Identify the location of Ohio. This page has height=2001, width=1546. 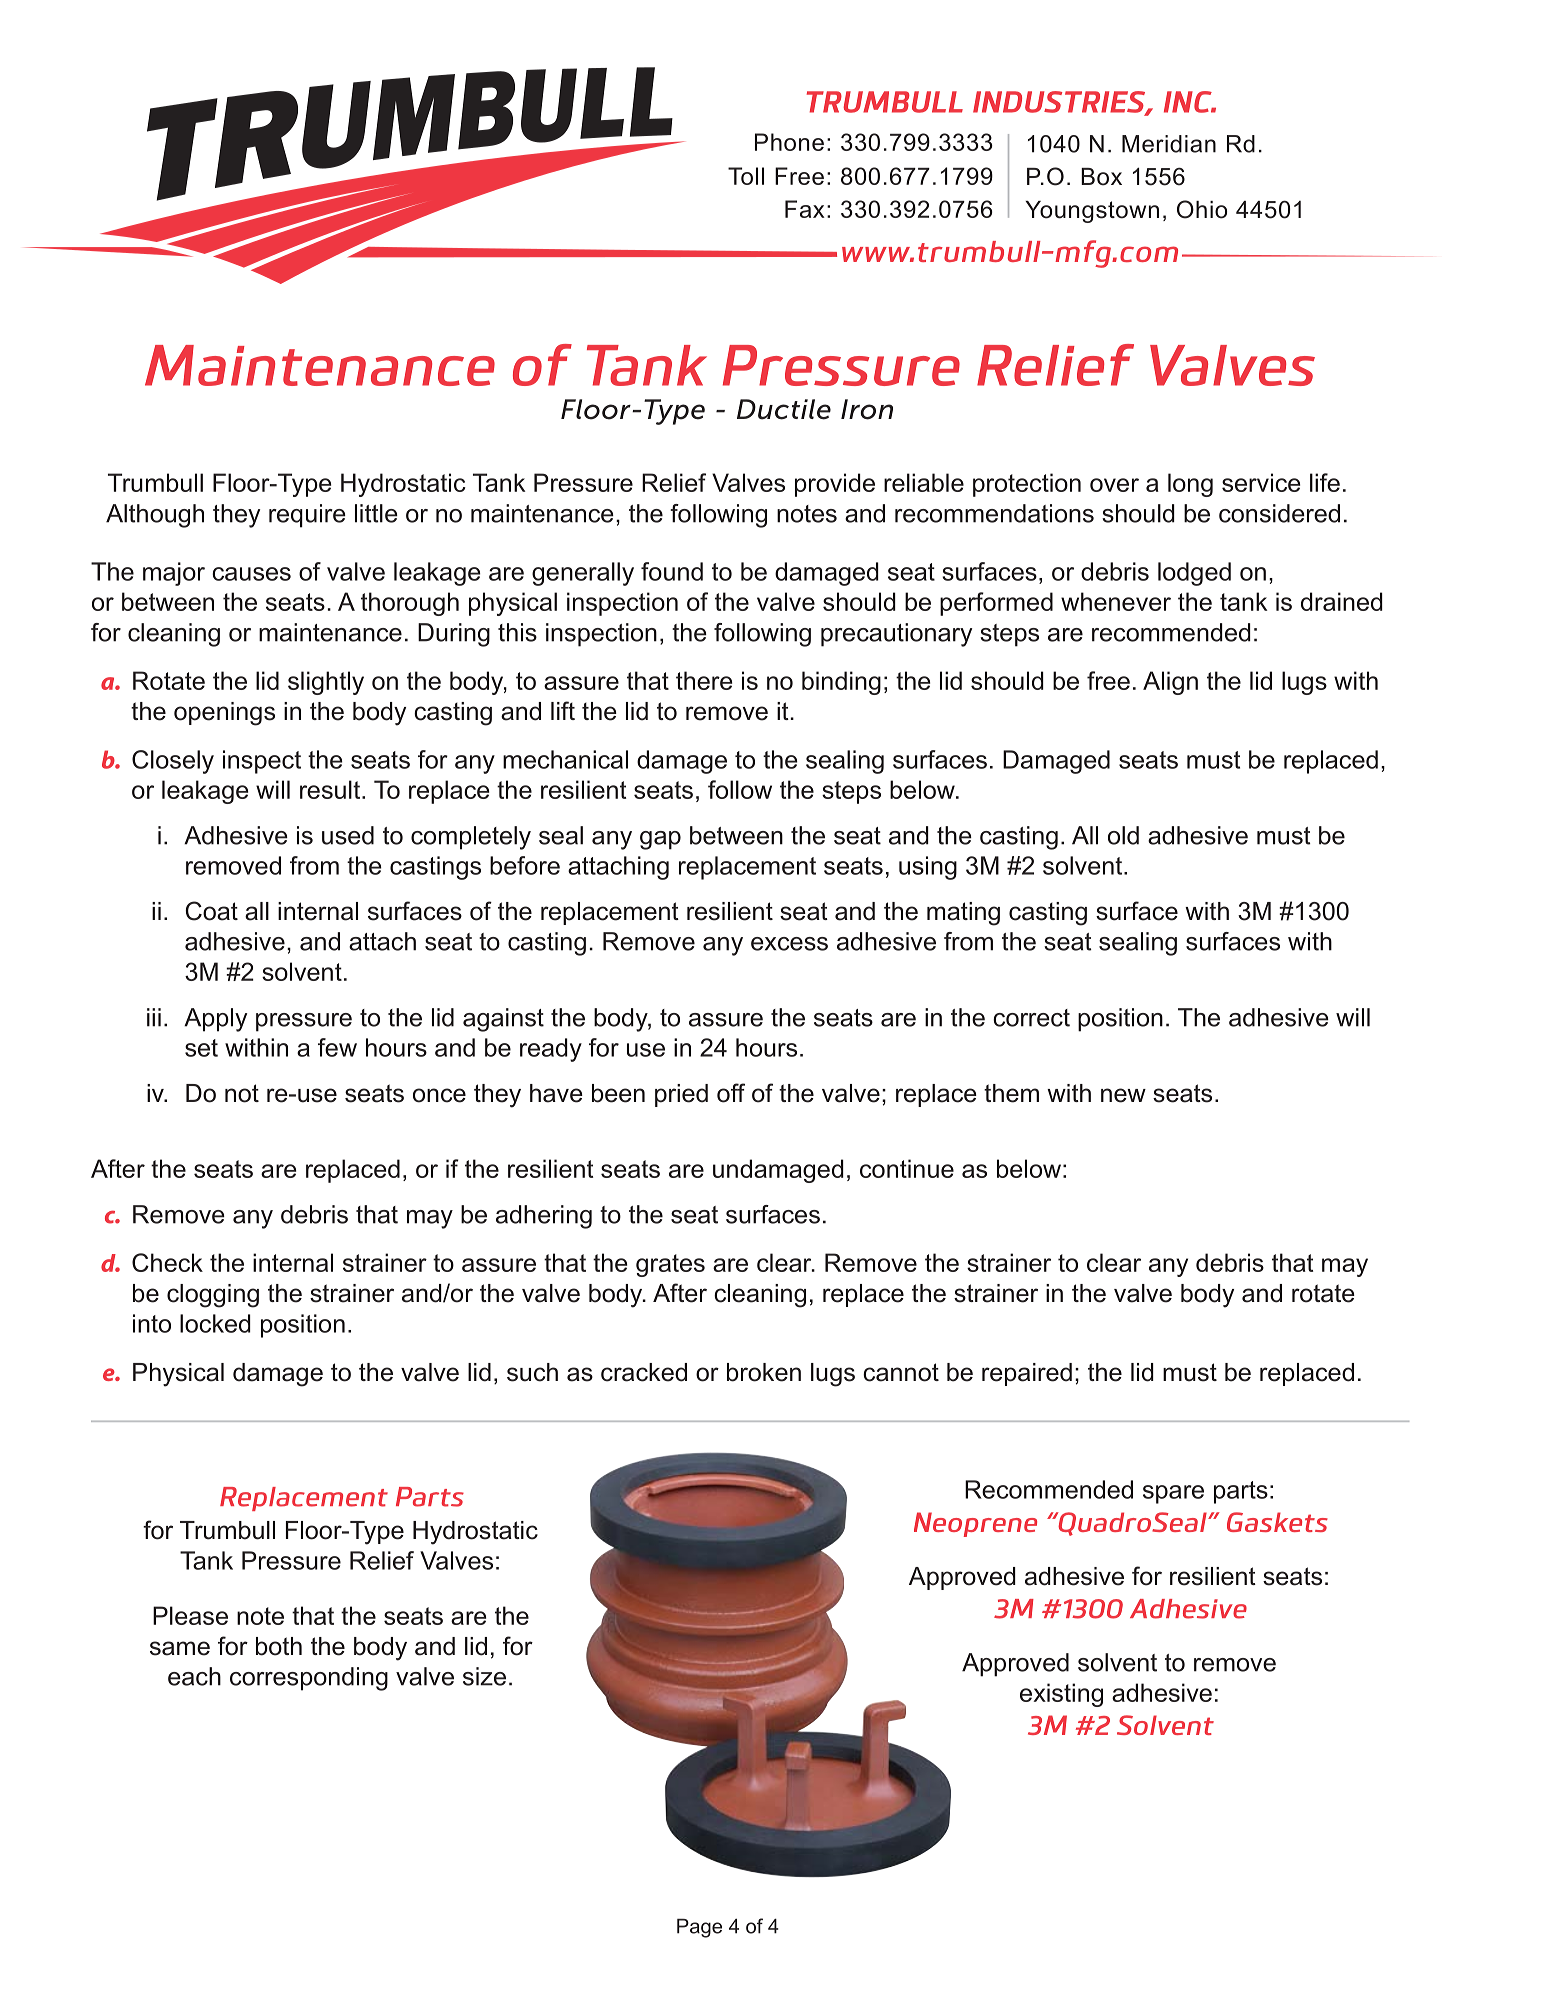
(1202, 209).
